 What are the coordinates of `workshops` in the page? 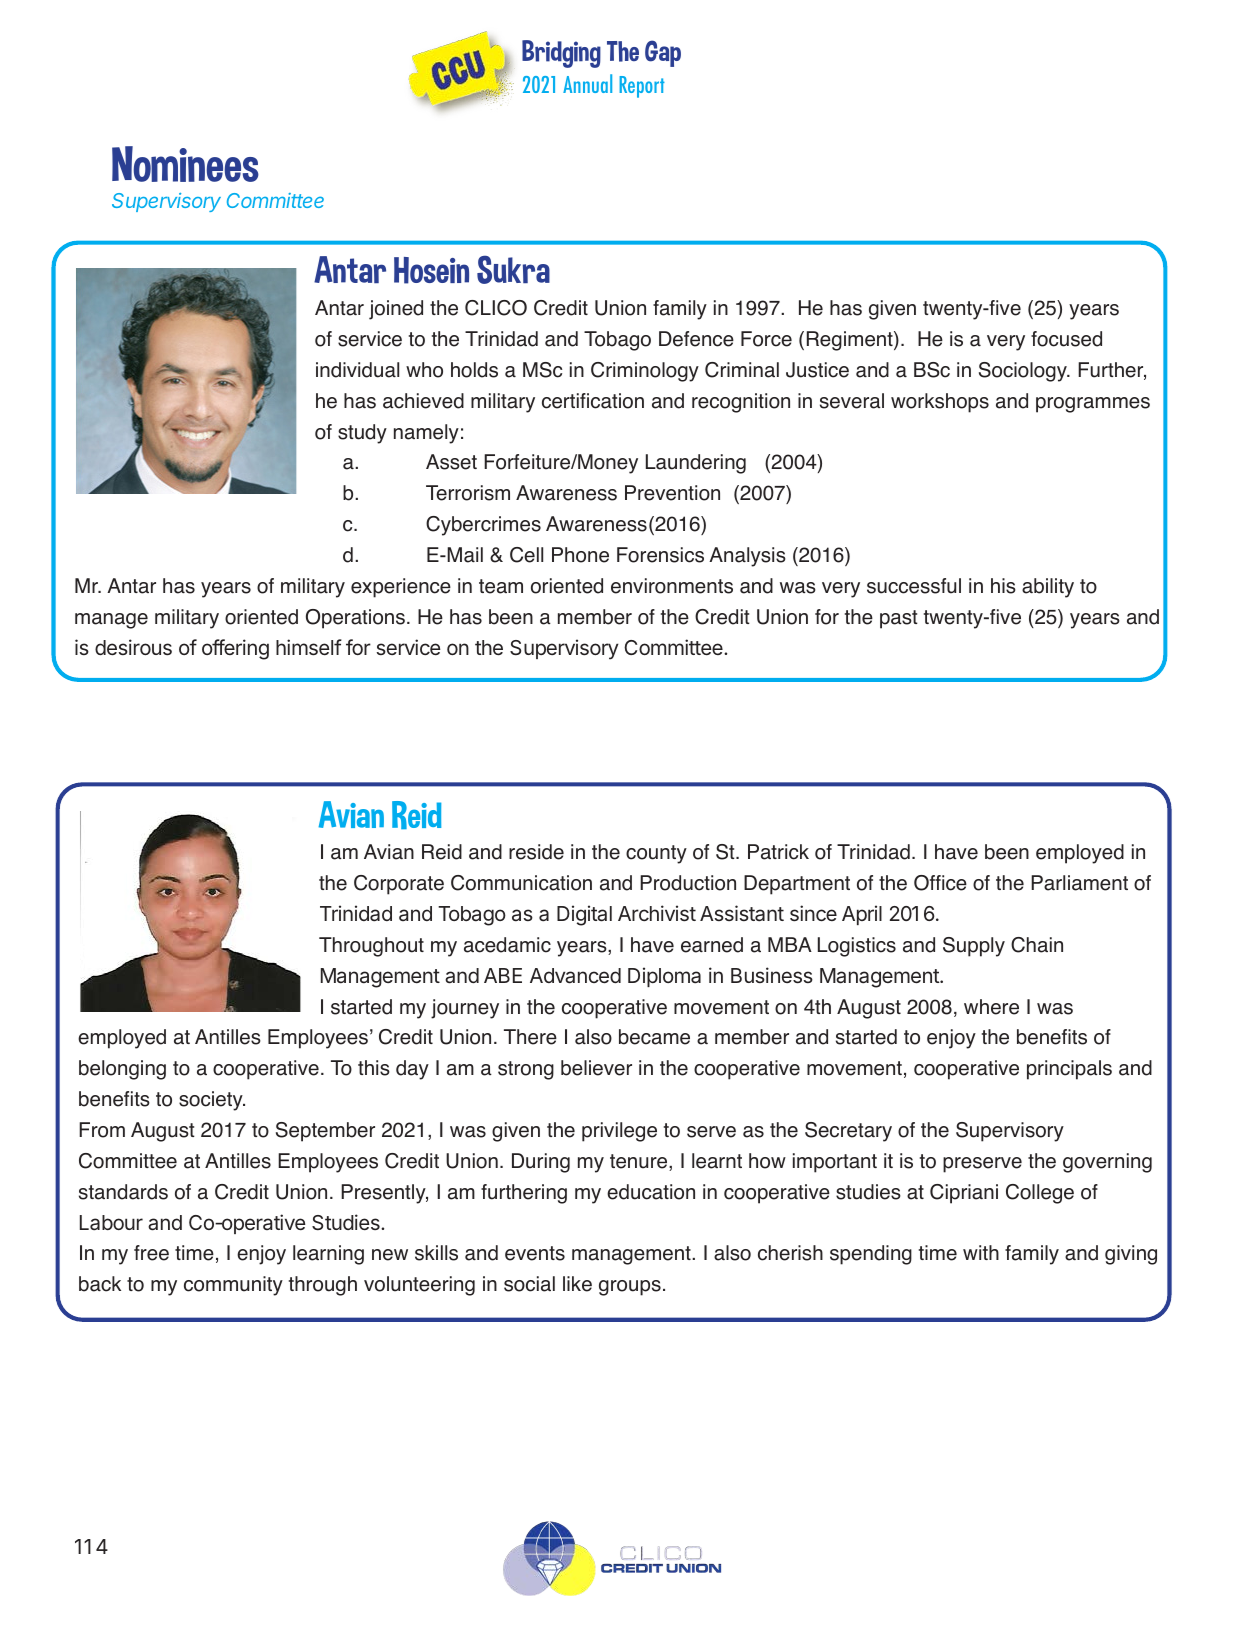 It's located at (940, 403).
